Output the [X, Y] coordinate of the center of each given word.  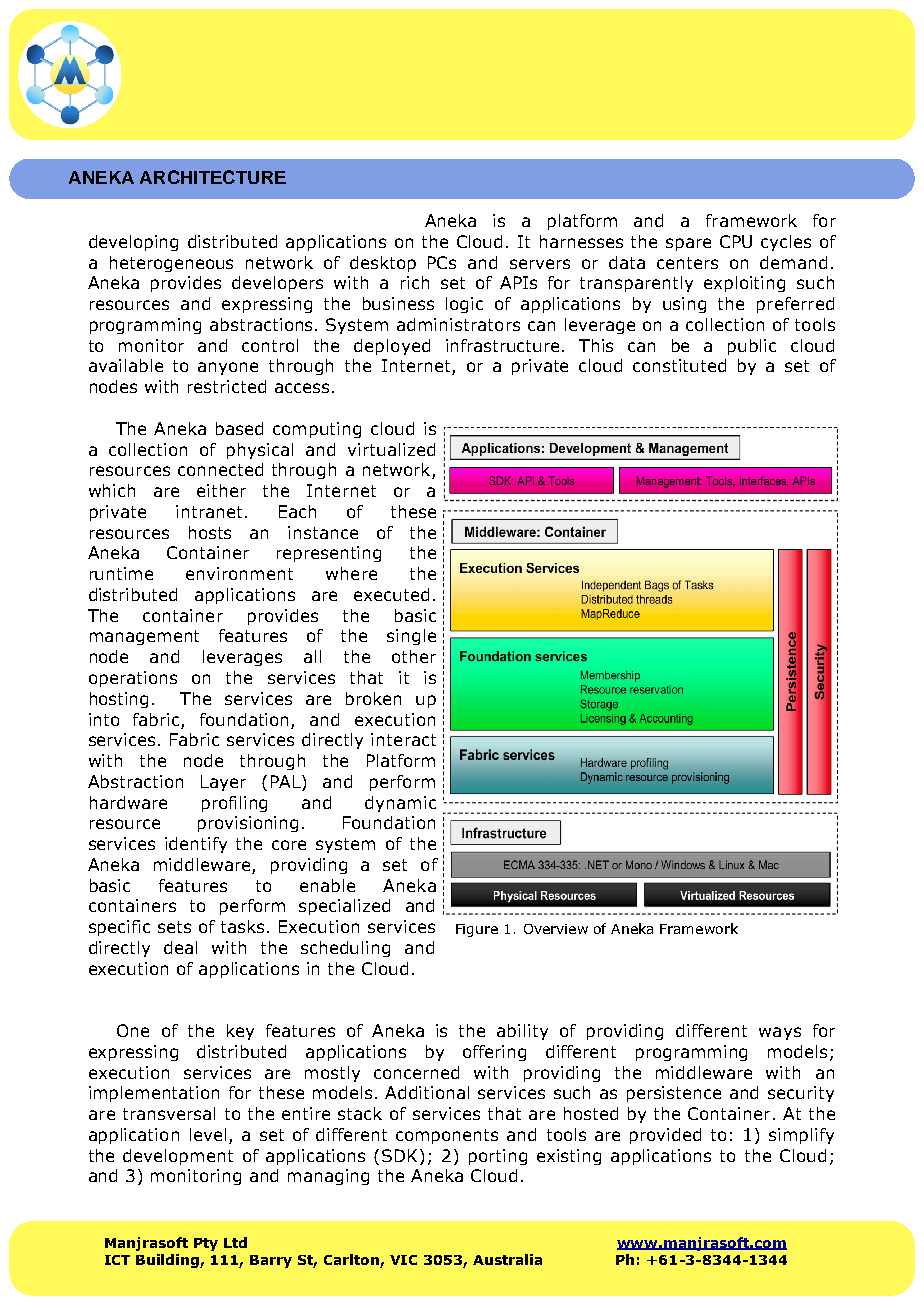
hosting [119, 700]
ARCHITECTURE [213, 177]
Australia [507, 1259]
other [414, 656]
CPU [736, 241]
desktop [383, 264]
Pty [206, 1244]
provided [665, 1136]
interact [403, 739]
